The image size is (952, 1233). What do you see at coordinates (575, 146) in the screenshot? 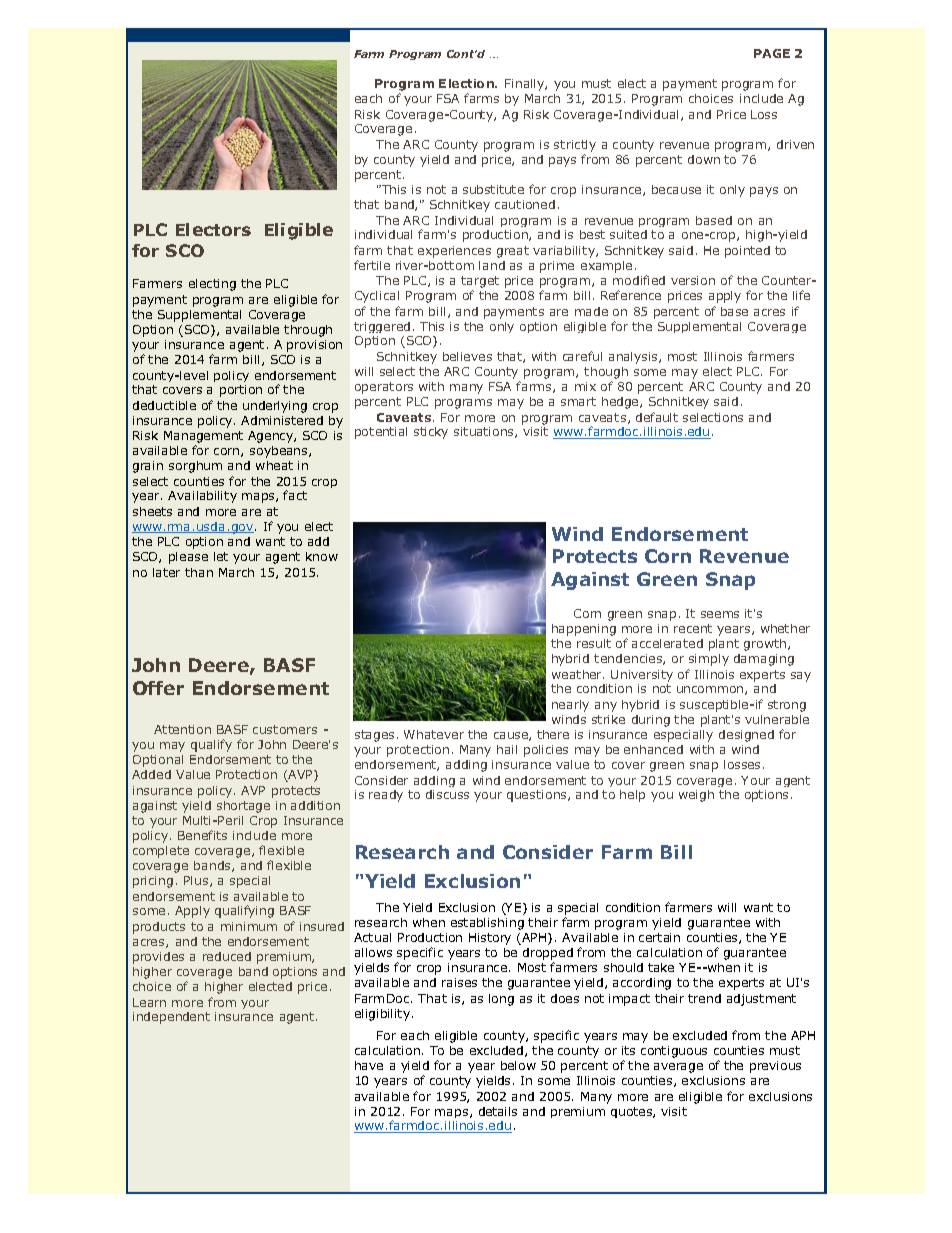
I see `strictly` at bounding box center [575, 146].
